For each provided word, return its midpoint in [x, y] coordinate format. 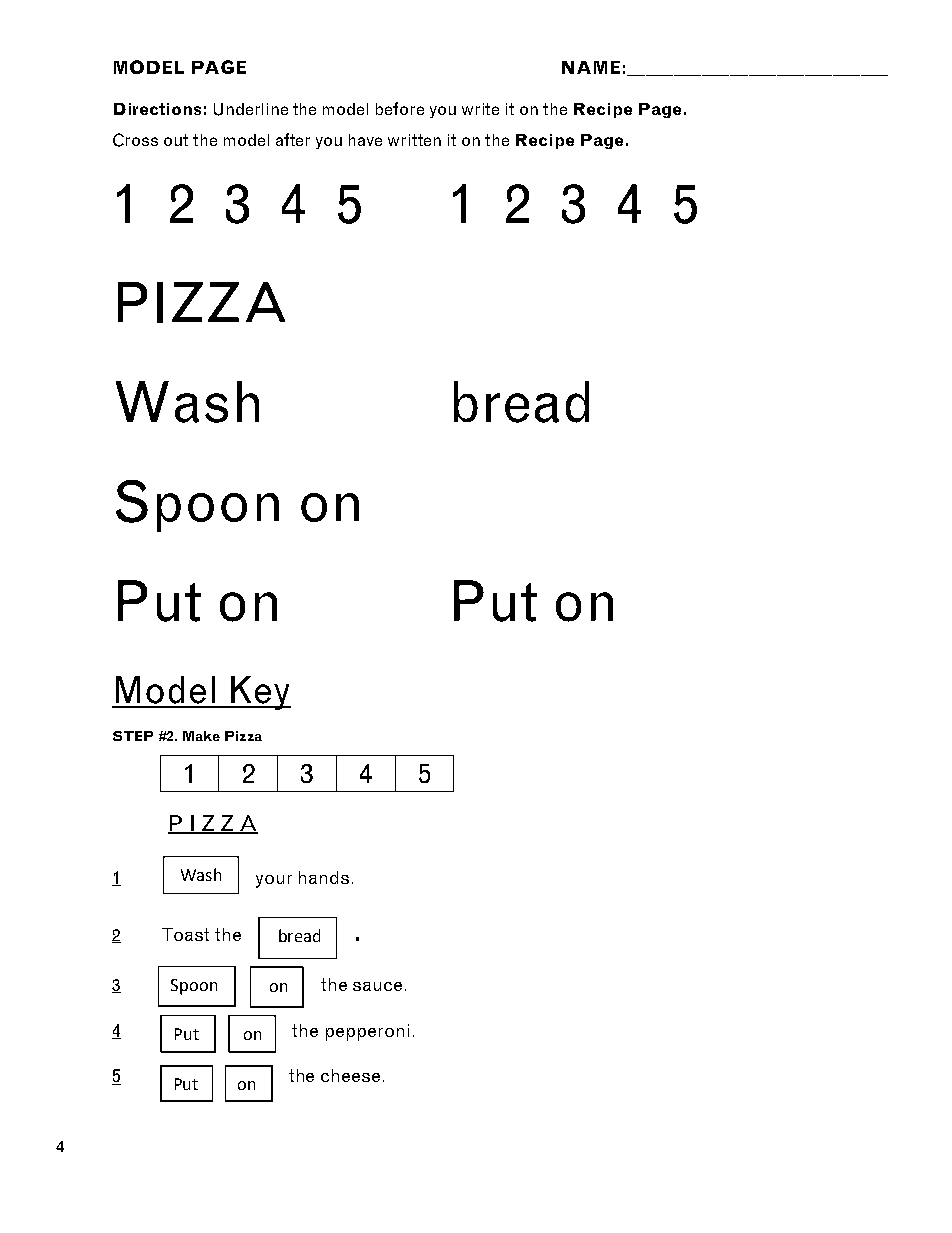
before [400, 108]
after [293, 139]
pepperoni [367, 1032]
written [414, 140]
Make [201, 736]
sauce [377, 986]
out [176, 140]
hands [324, 877]
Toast [185, 934]
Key [260, 693]
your [274, 881]
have [365, 140]
